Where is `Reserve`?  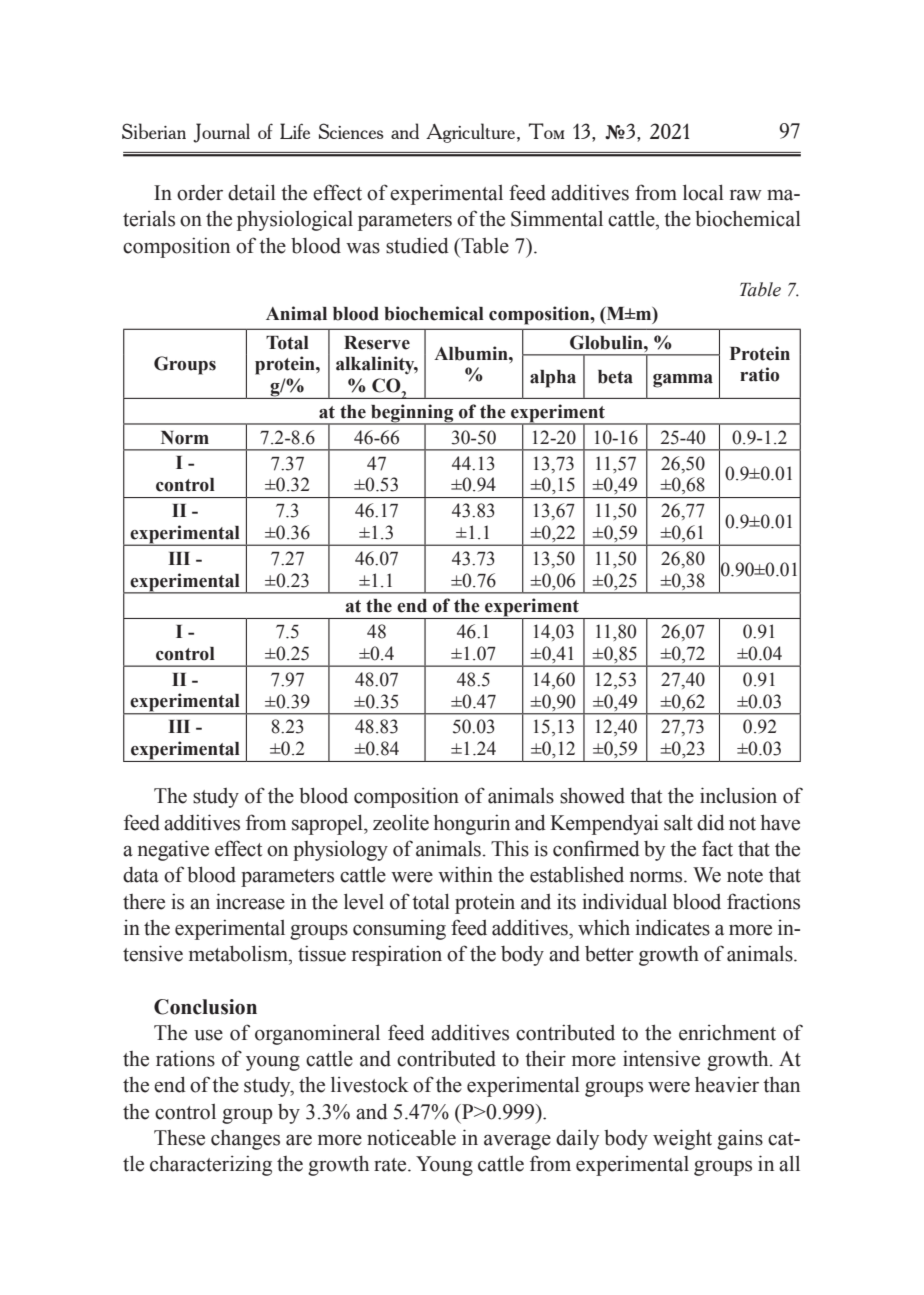 Reserve is located at coordinates (377, 343).
